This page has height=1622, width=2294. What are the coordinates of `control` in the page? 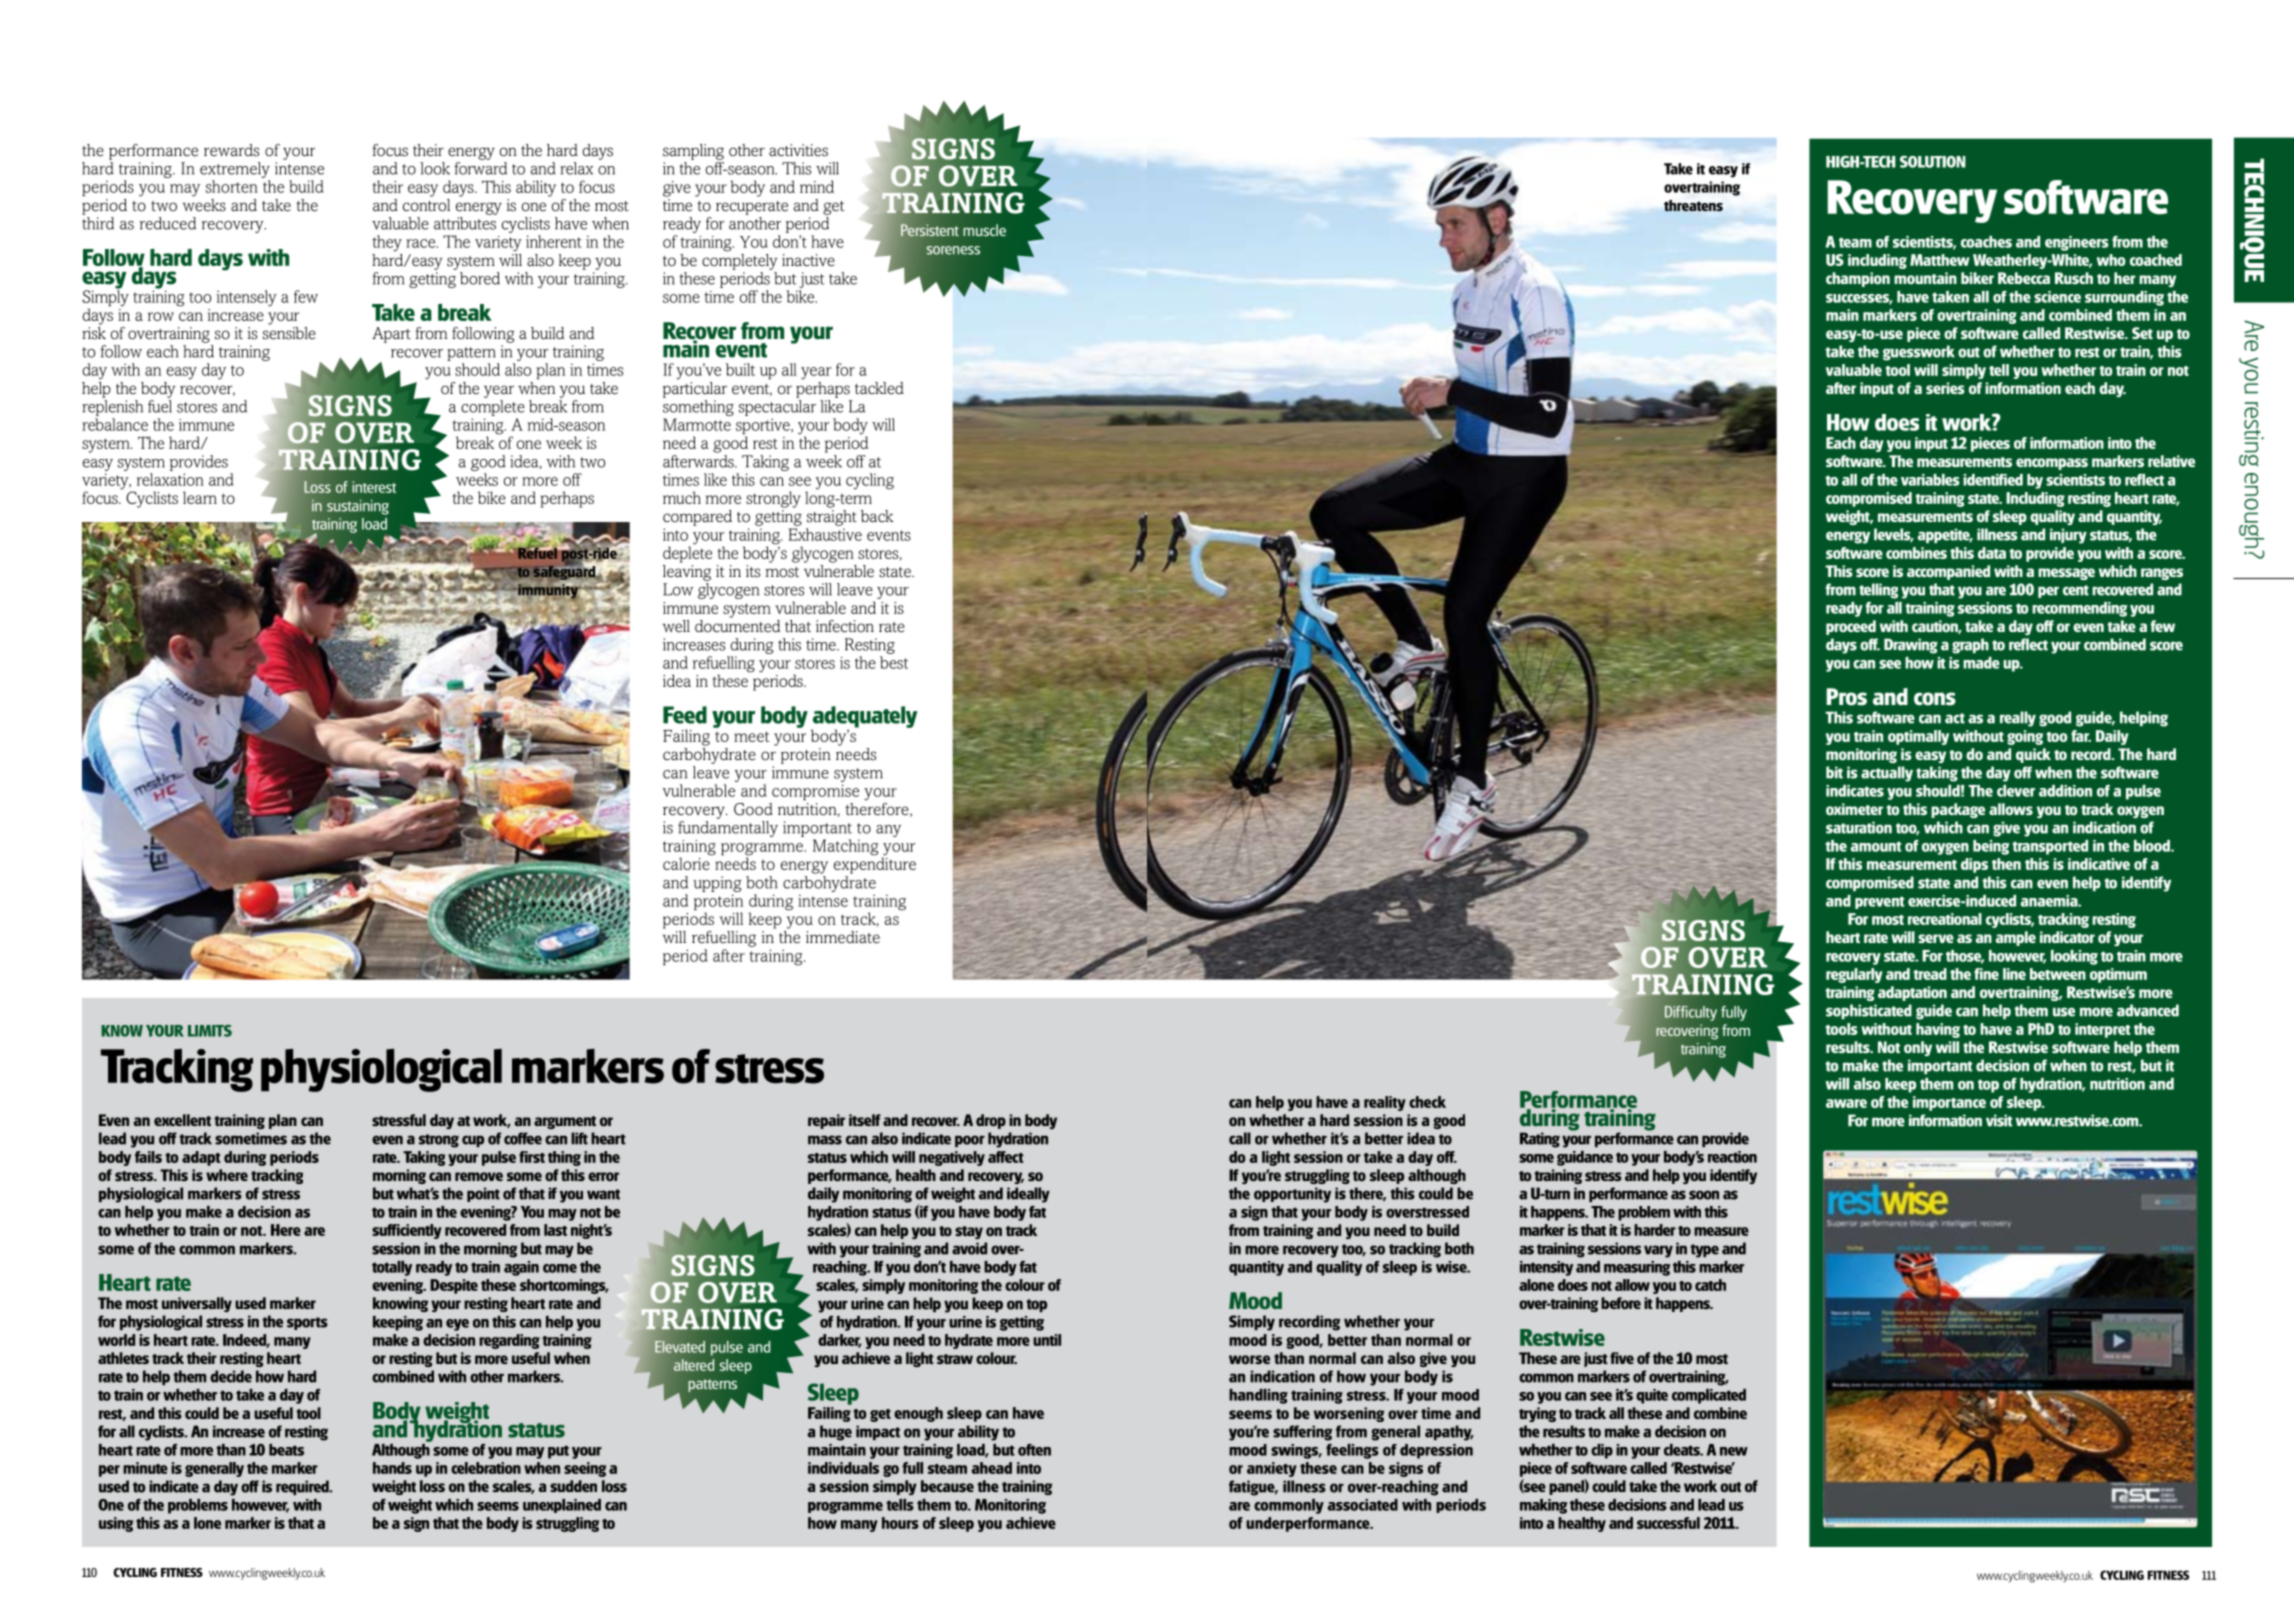 It's located at (426, 204).
